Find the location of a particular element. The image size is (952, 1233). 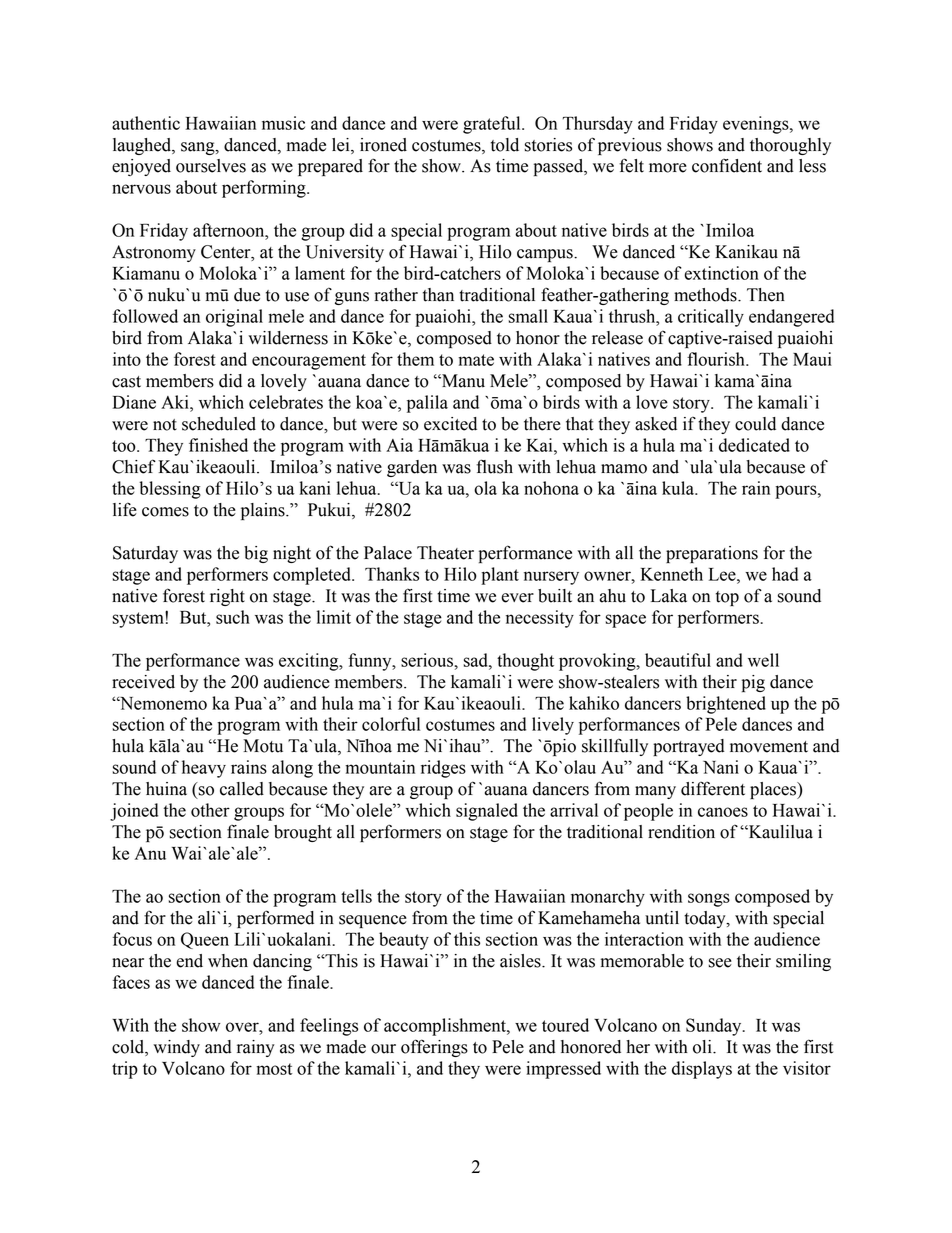

windy is located at coordinates (176, 1048).
